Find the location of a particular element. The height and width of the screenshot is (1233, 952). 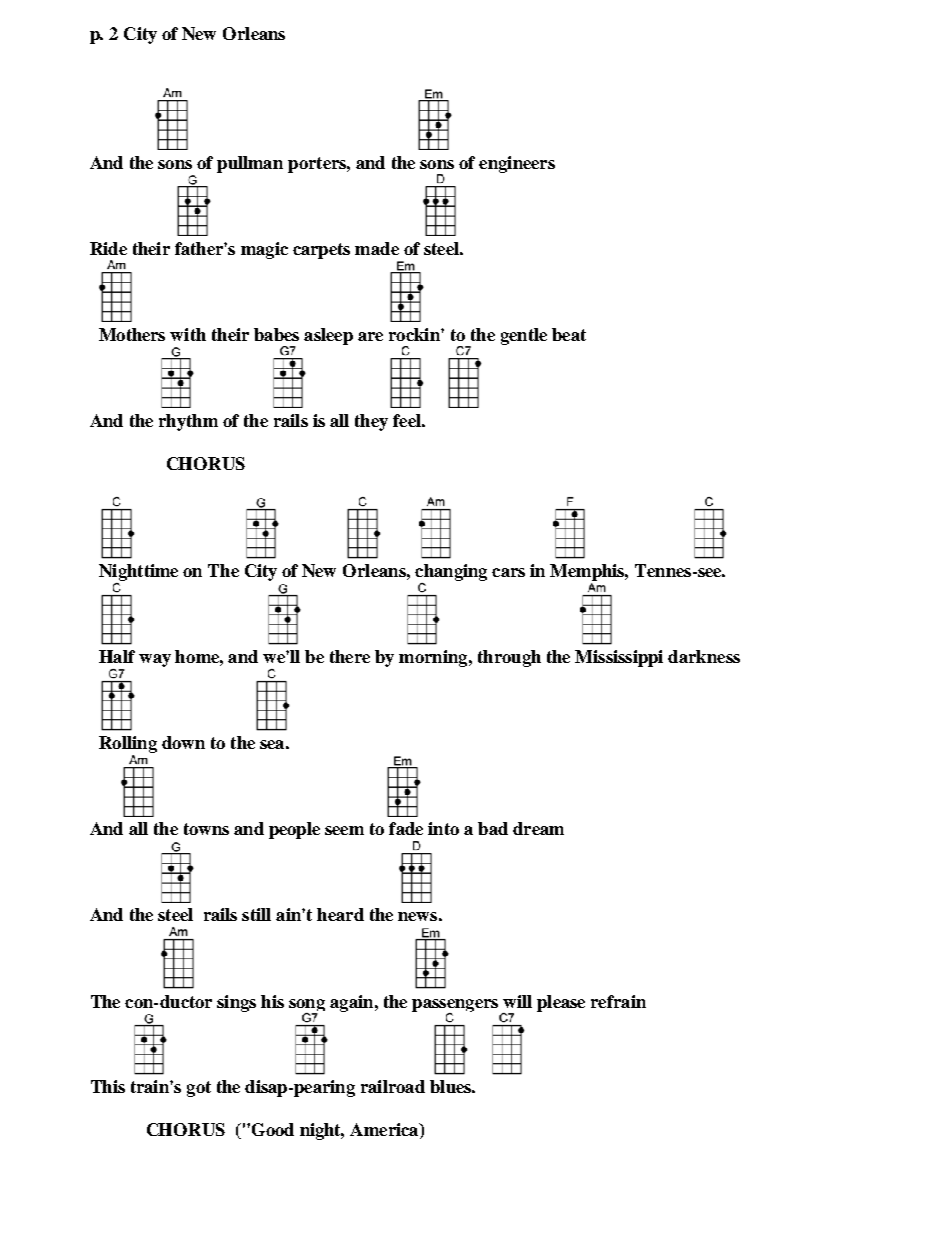

engineers is located at coordinates (517, 164).
